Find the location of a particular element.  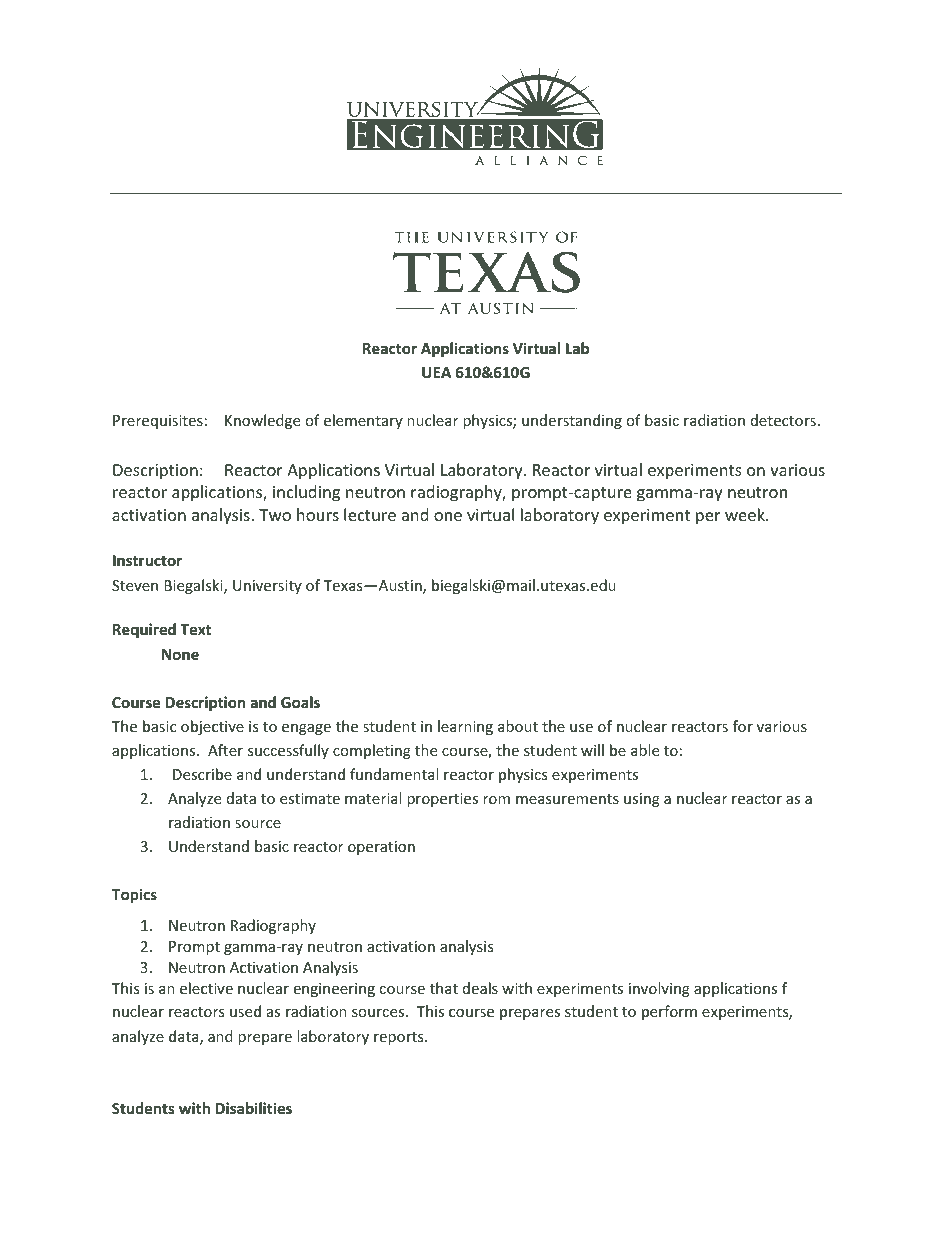

detectors is located at coordinates (783, 420).
